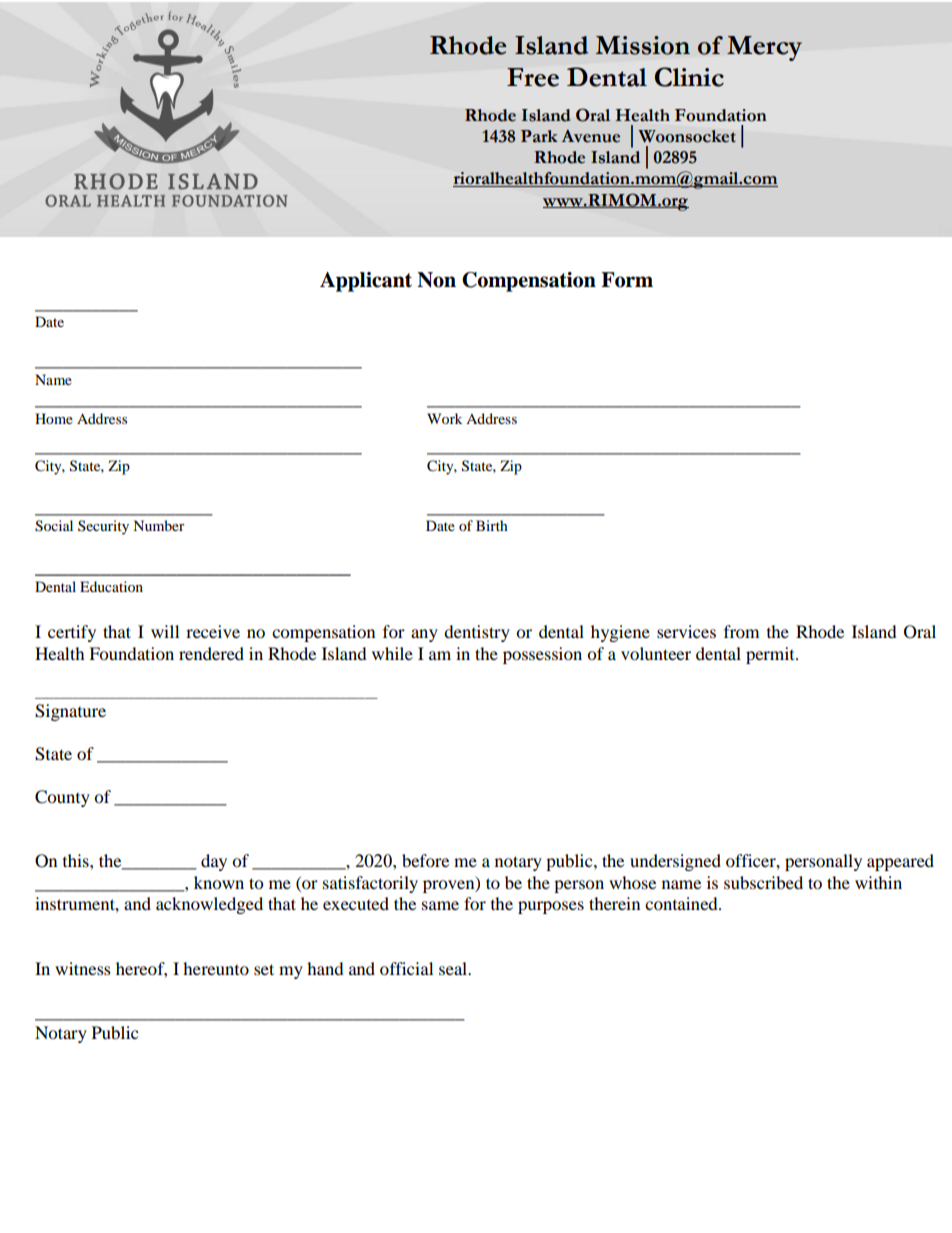 The width and height of the page is (952, 1233). I want to click on from, so click(741, 631).
